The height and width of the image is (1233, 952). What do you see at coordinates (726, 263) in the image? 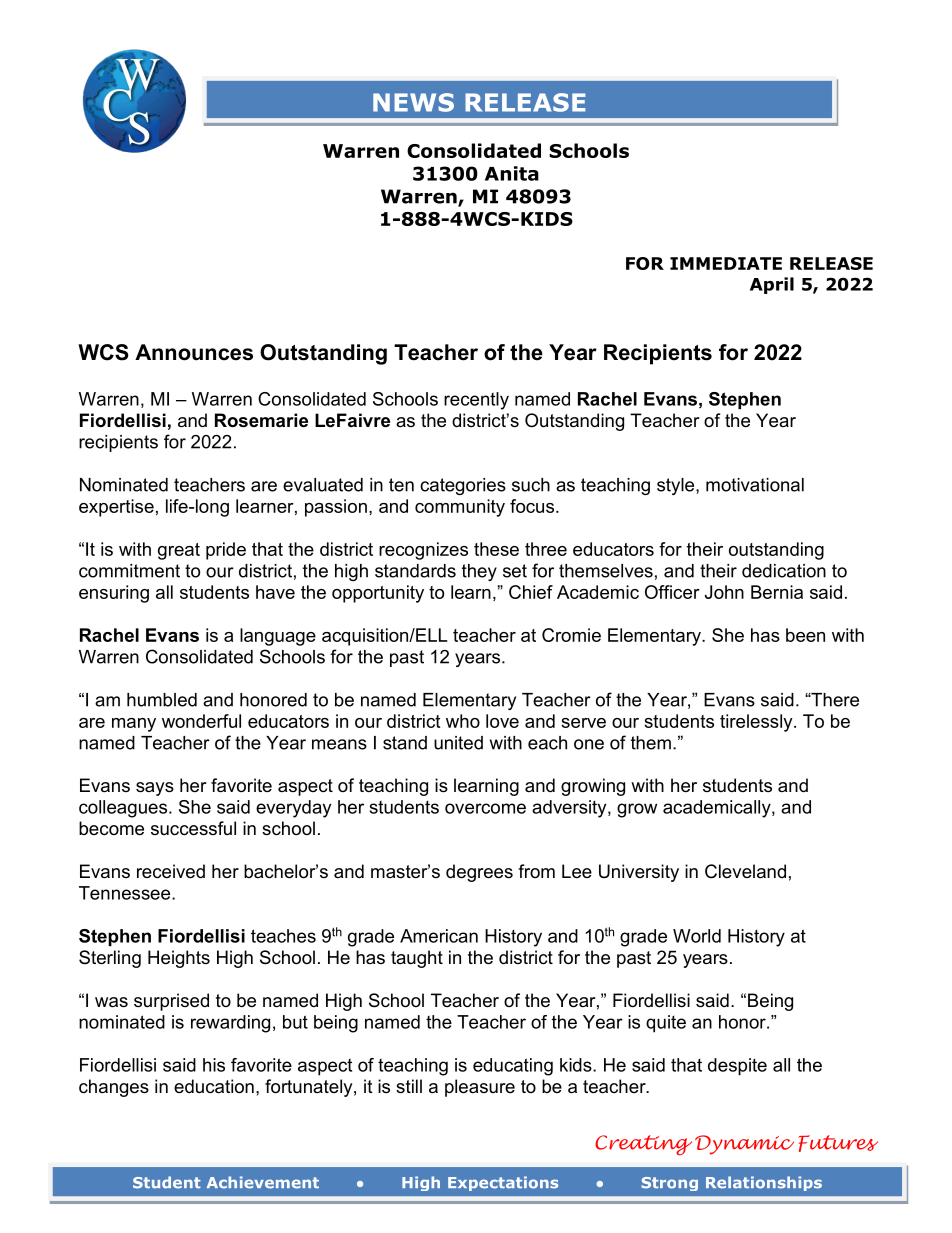
I see `IMMEDIATE` at bounding box center [726, 263].
